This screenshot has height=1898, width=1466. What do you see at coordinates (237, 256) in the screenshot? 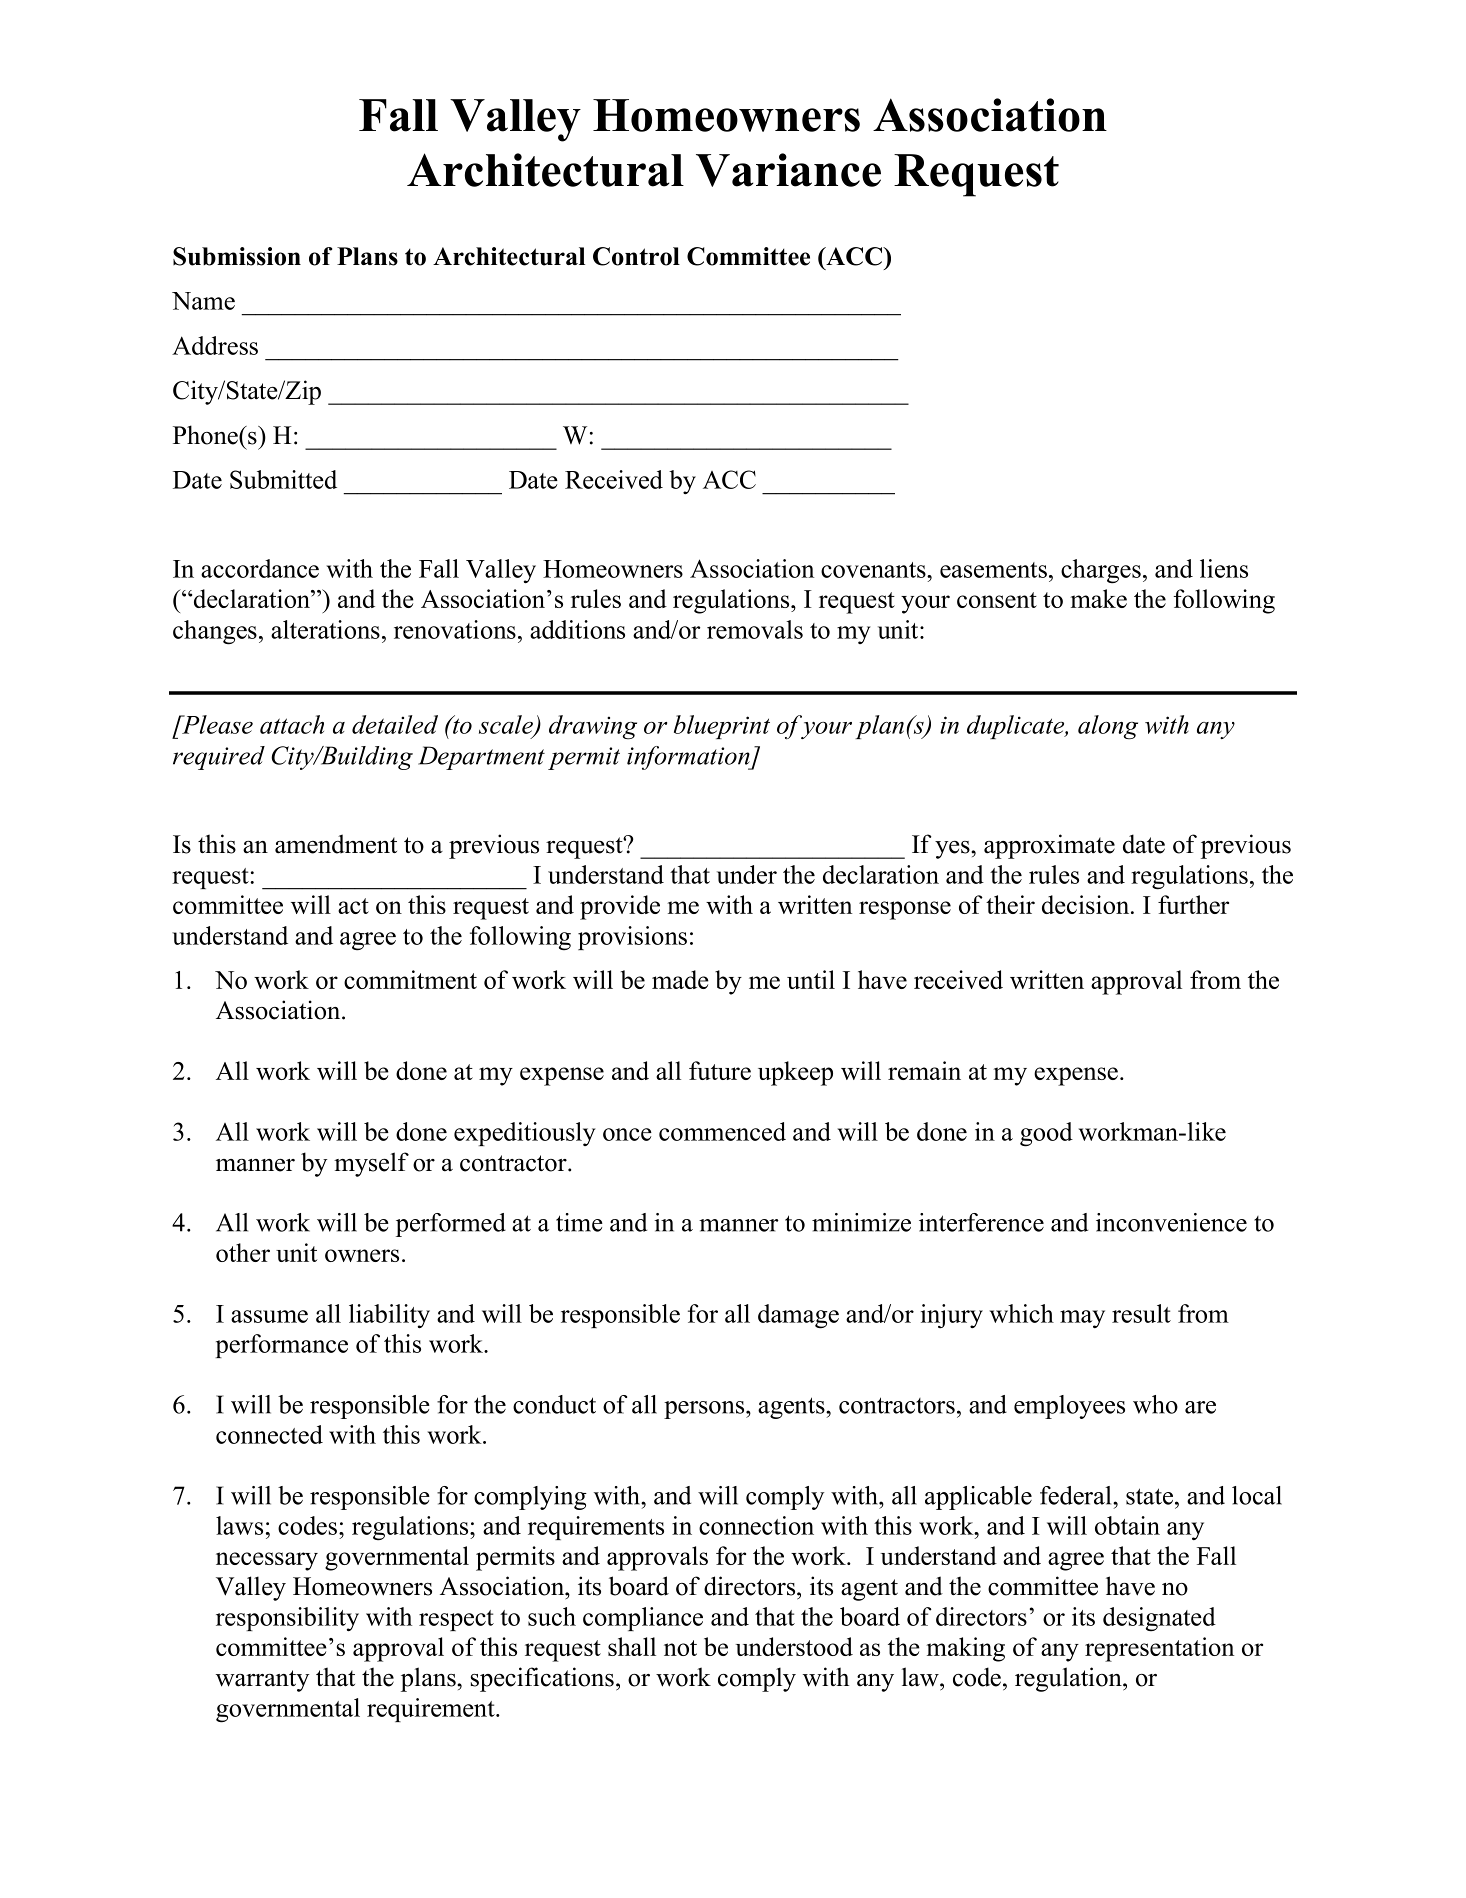
I see `Submission` at bounding box center [237, 256].
